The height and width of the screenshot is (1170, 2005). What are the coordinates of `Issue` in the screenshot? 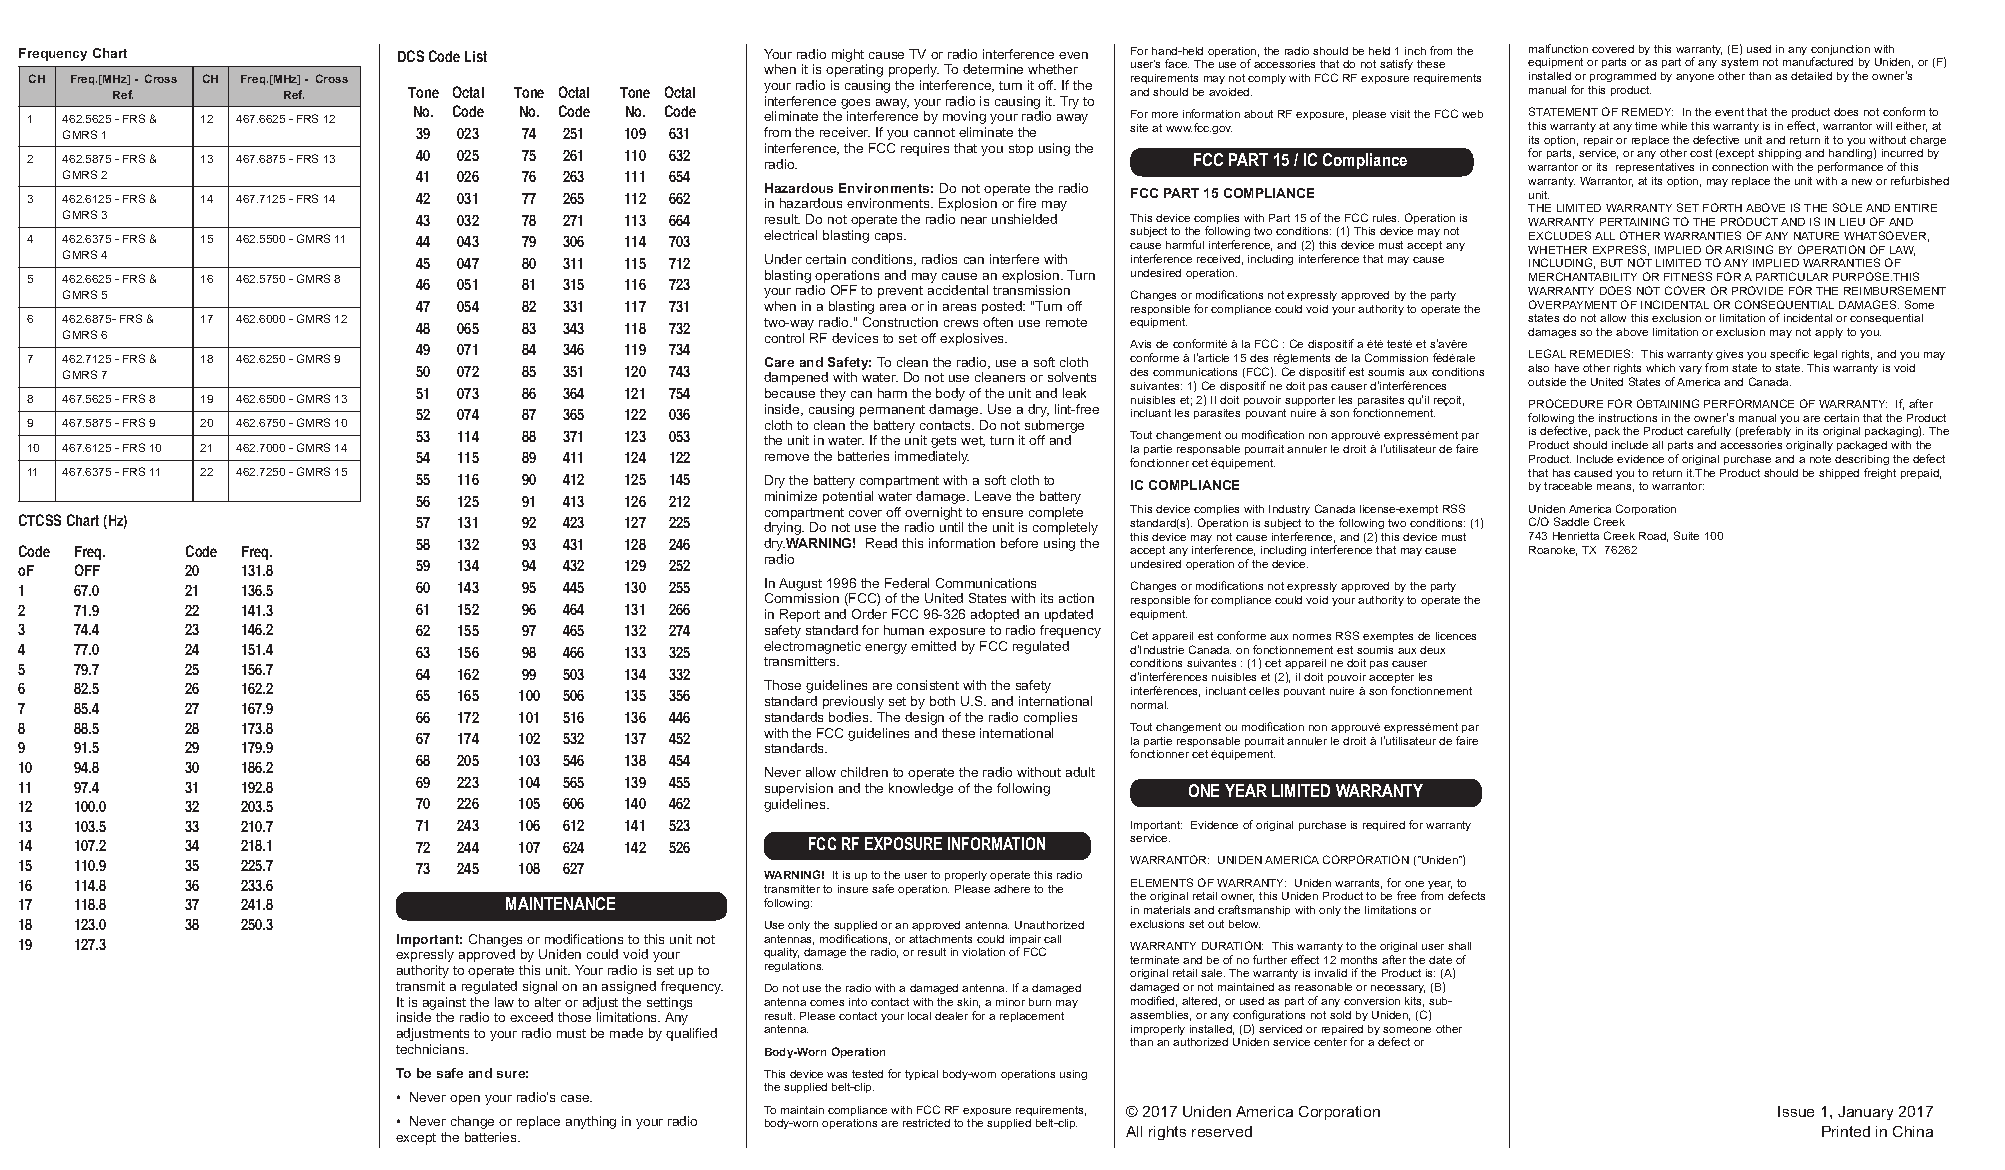 It's located at (1796, 1111).
